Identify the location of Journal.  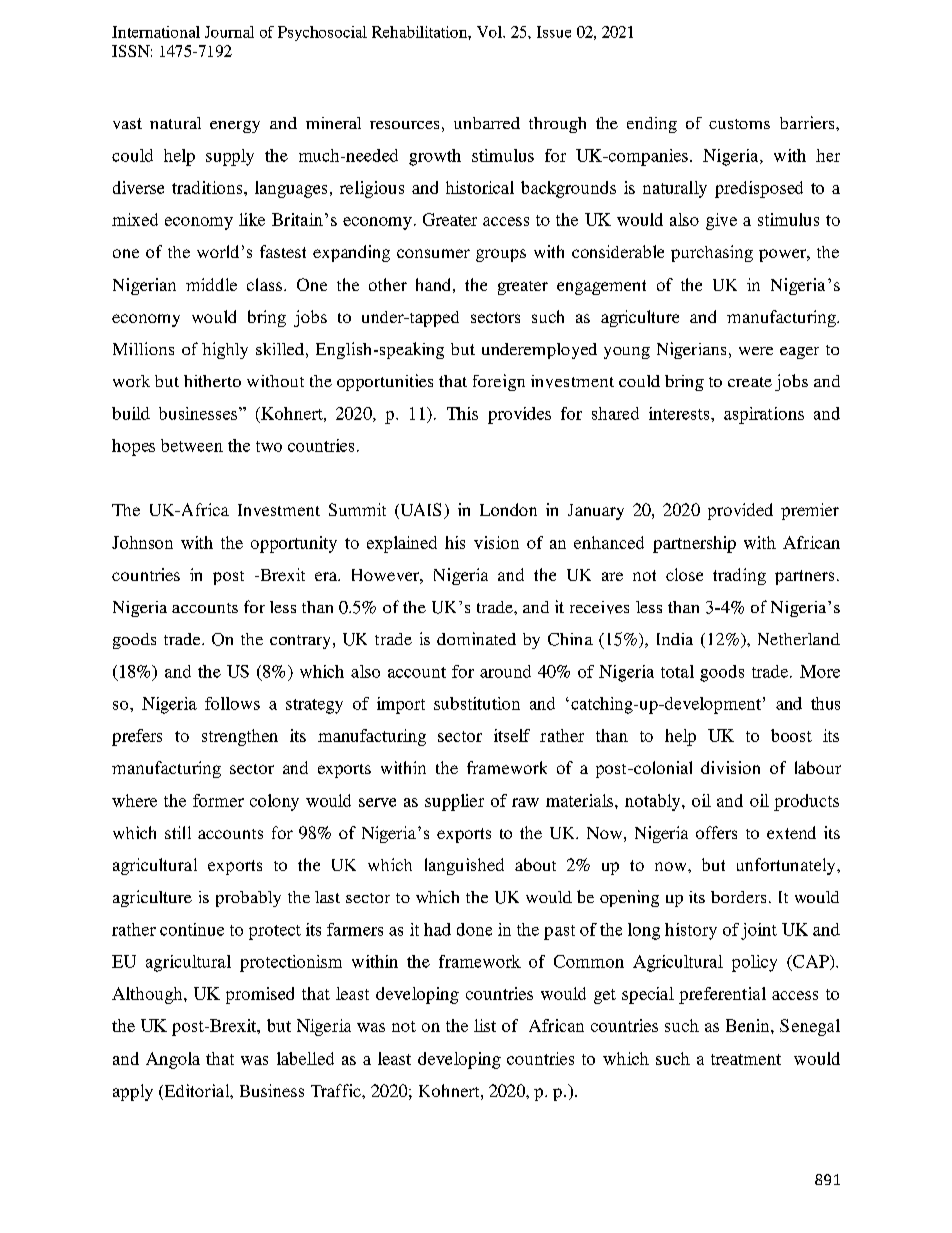
(229, 32).
